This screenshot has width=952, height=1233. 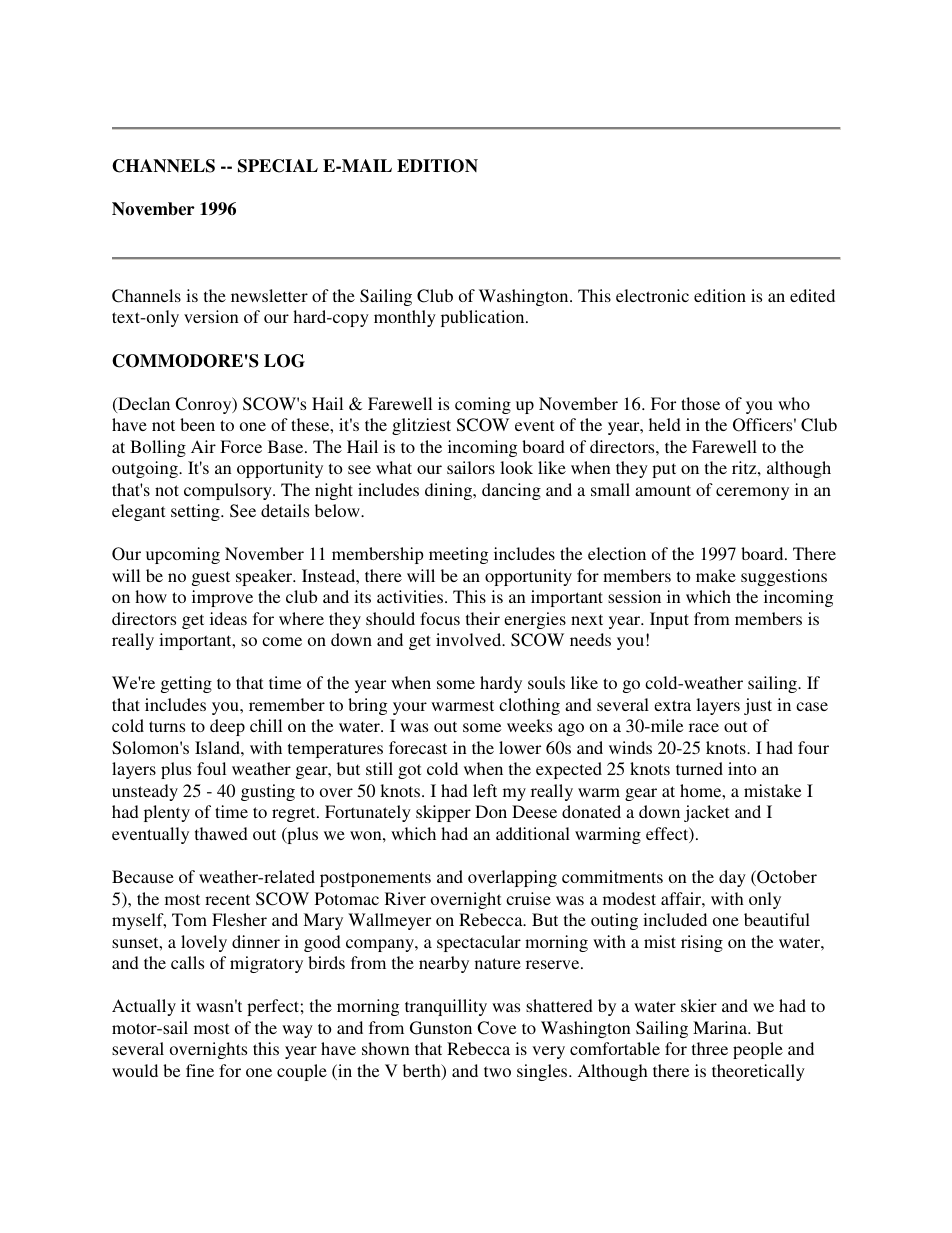 What do you see at coordinates (450, 491) in the screenshot?
I see `dining` at bounding box center [450, 491].
